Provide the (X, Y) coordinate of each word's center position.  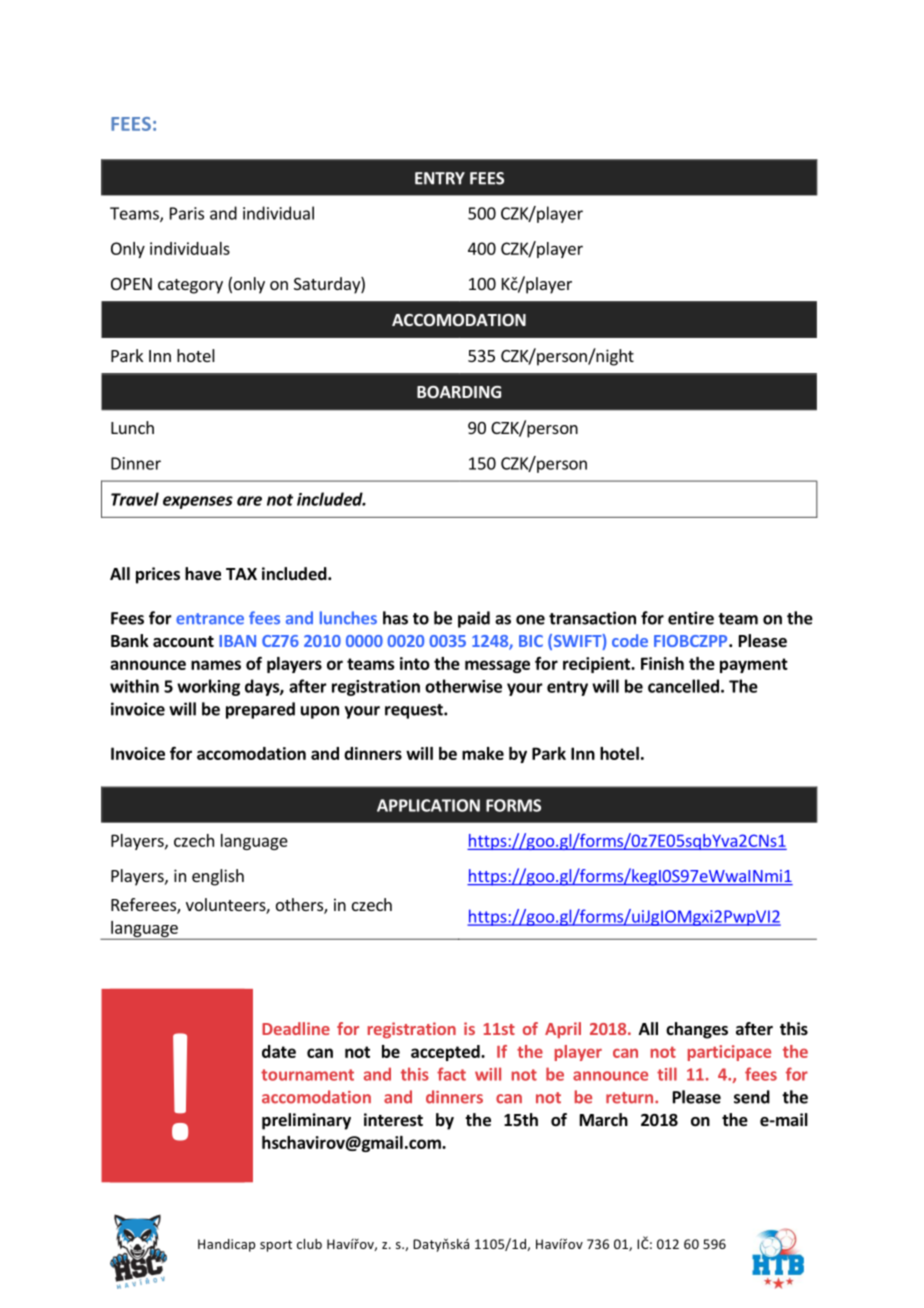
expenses (198, 502)
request (415, 711)
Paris (187, 213)
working (208, 687)
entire (691, 618)
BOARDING (459, 392)
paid (474, 619)
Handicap (226, 1245)
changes (697, 1030)
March (604, 1119)
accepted (446, 1053)
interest (393, 1120)
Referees (144, 906)
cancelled (683, 686)
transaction (592, 618)
